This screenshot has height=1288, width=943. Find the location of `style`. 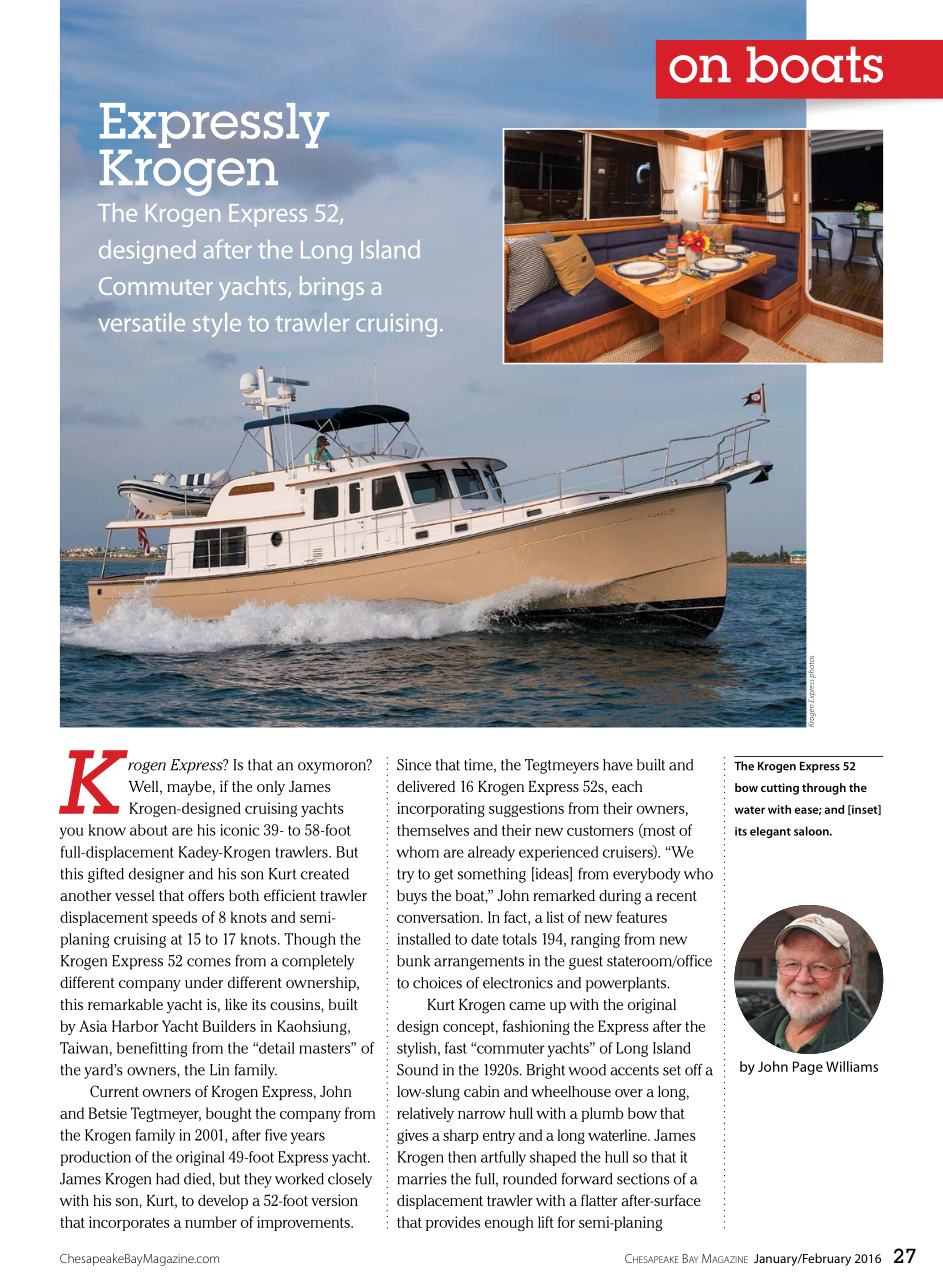

style is located at coordinates (217, 325).
